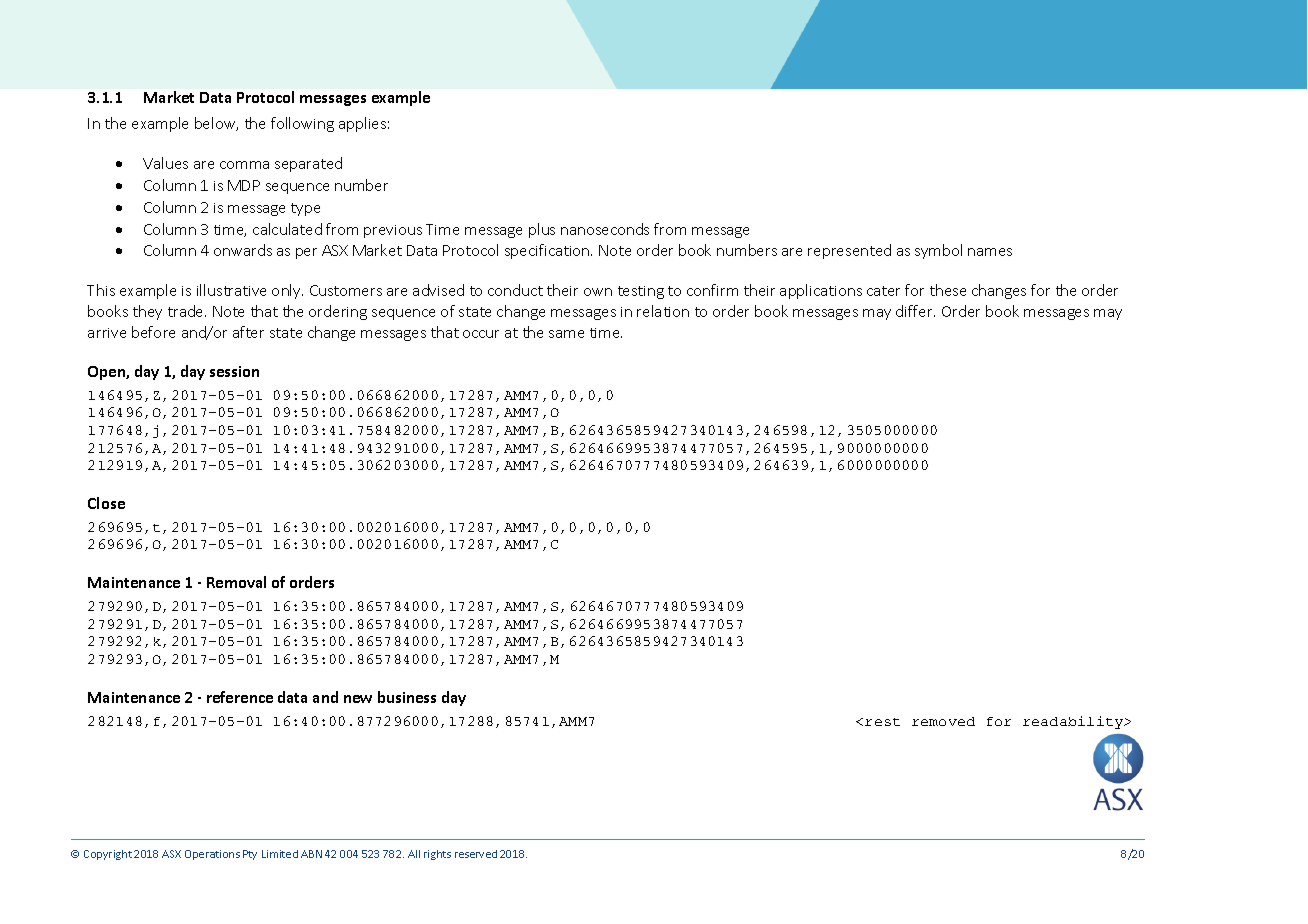 Image resolution: width=1308 pixels, height=924 pixels. I want to click on comma, so click(244, 165).
